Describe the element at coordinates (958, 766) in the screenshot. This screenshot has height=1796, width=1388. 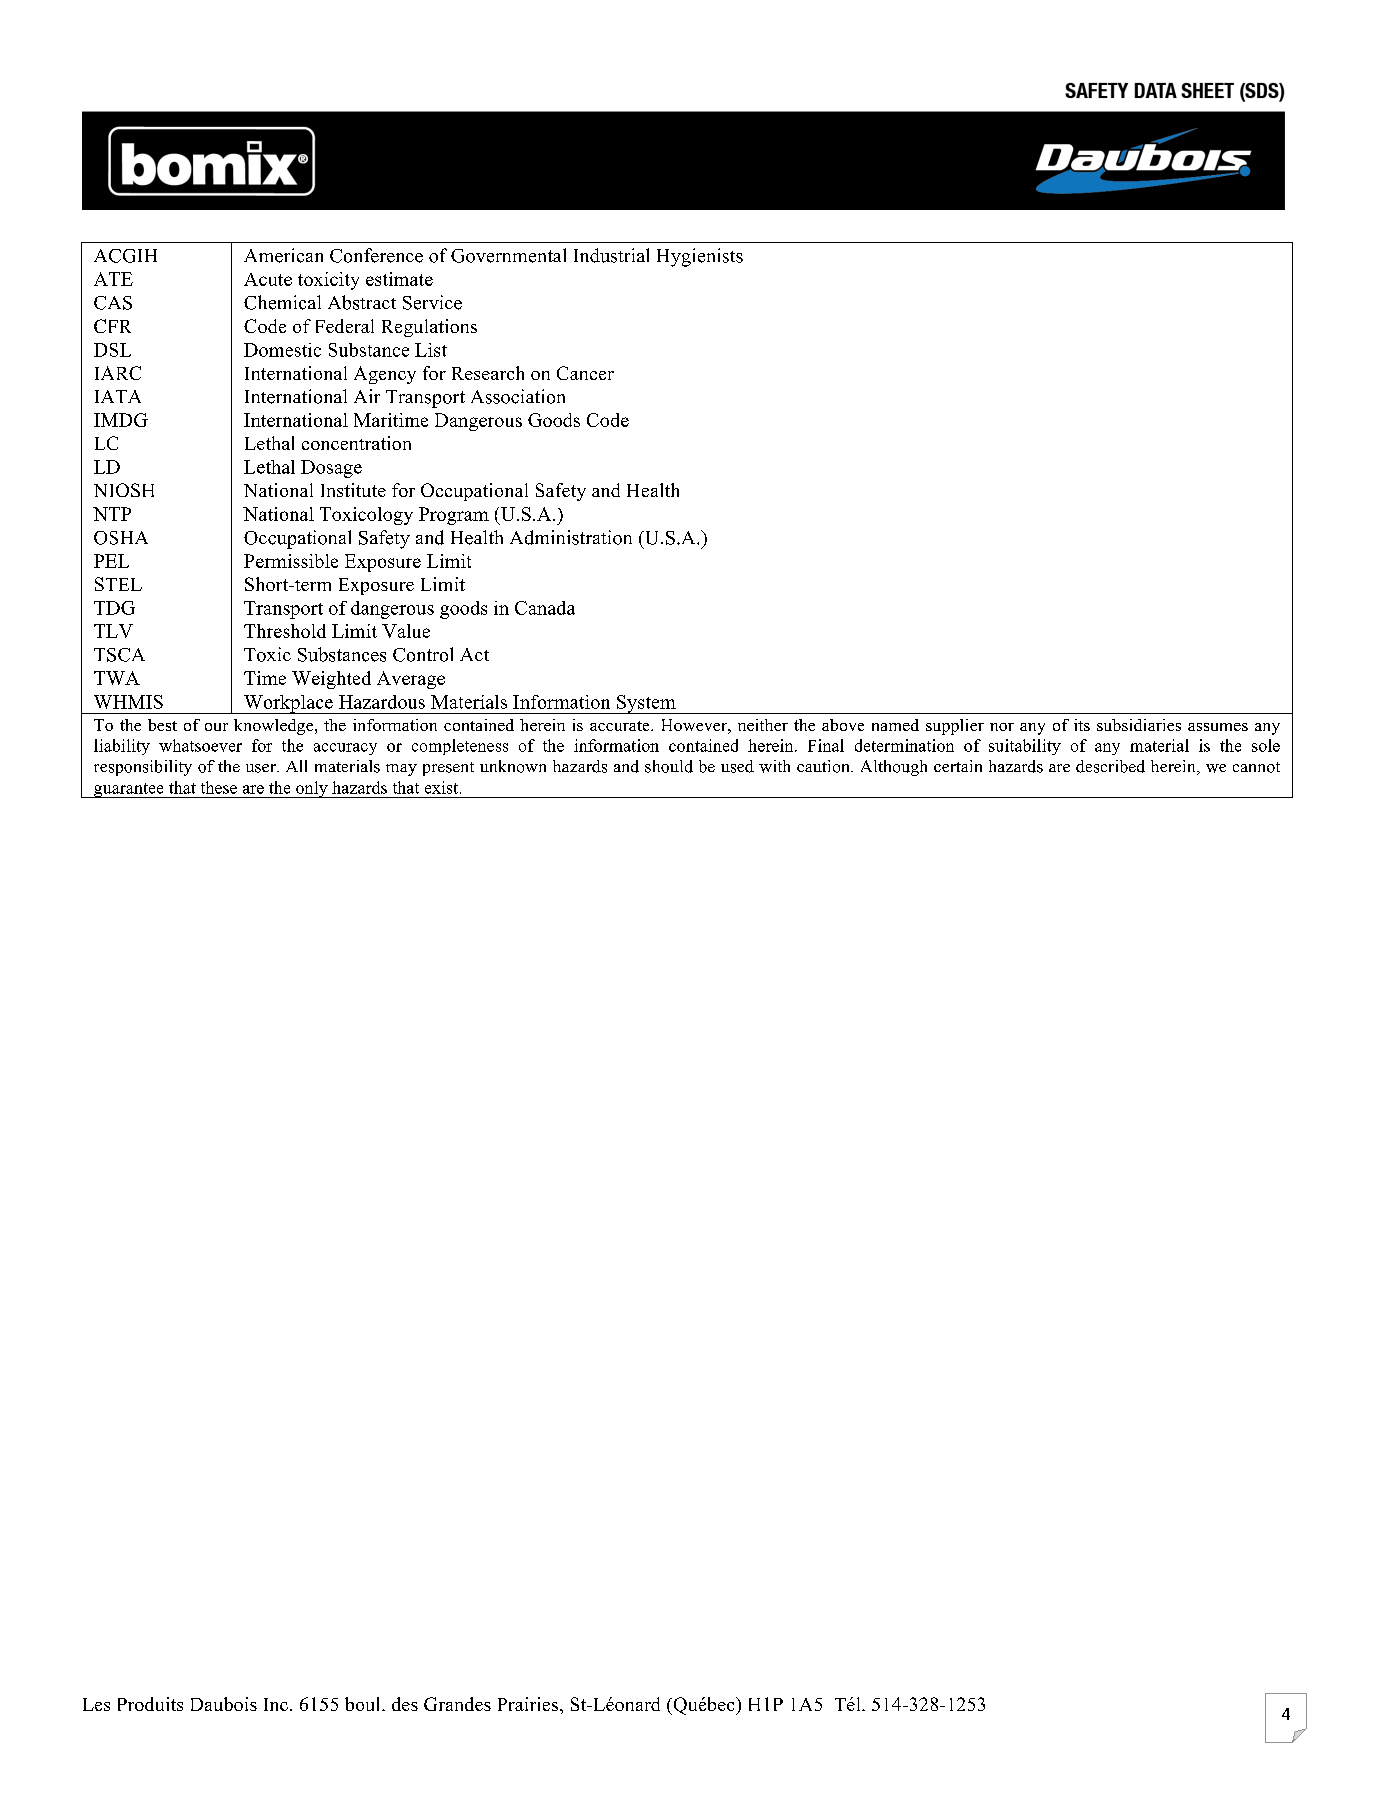
I see `certain` at that location.
